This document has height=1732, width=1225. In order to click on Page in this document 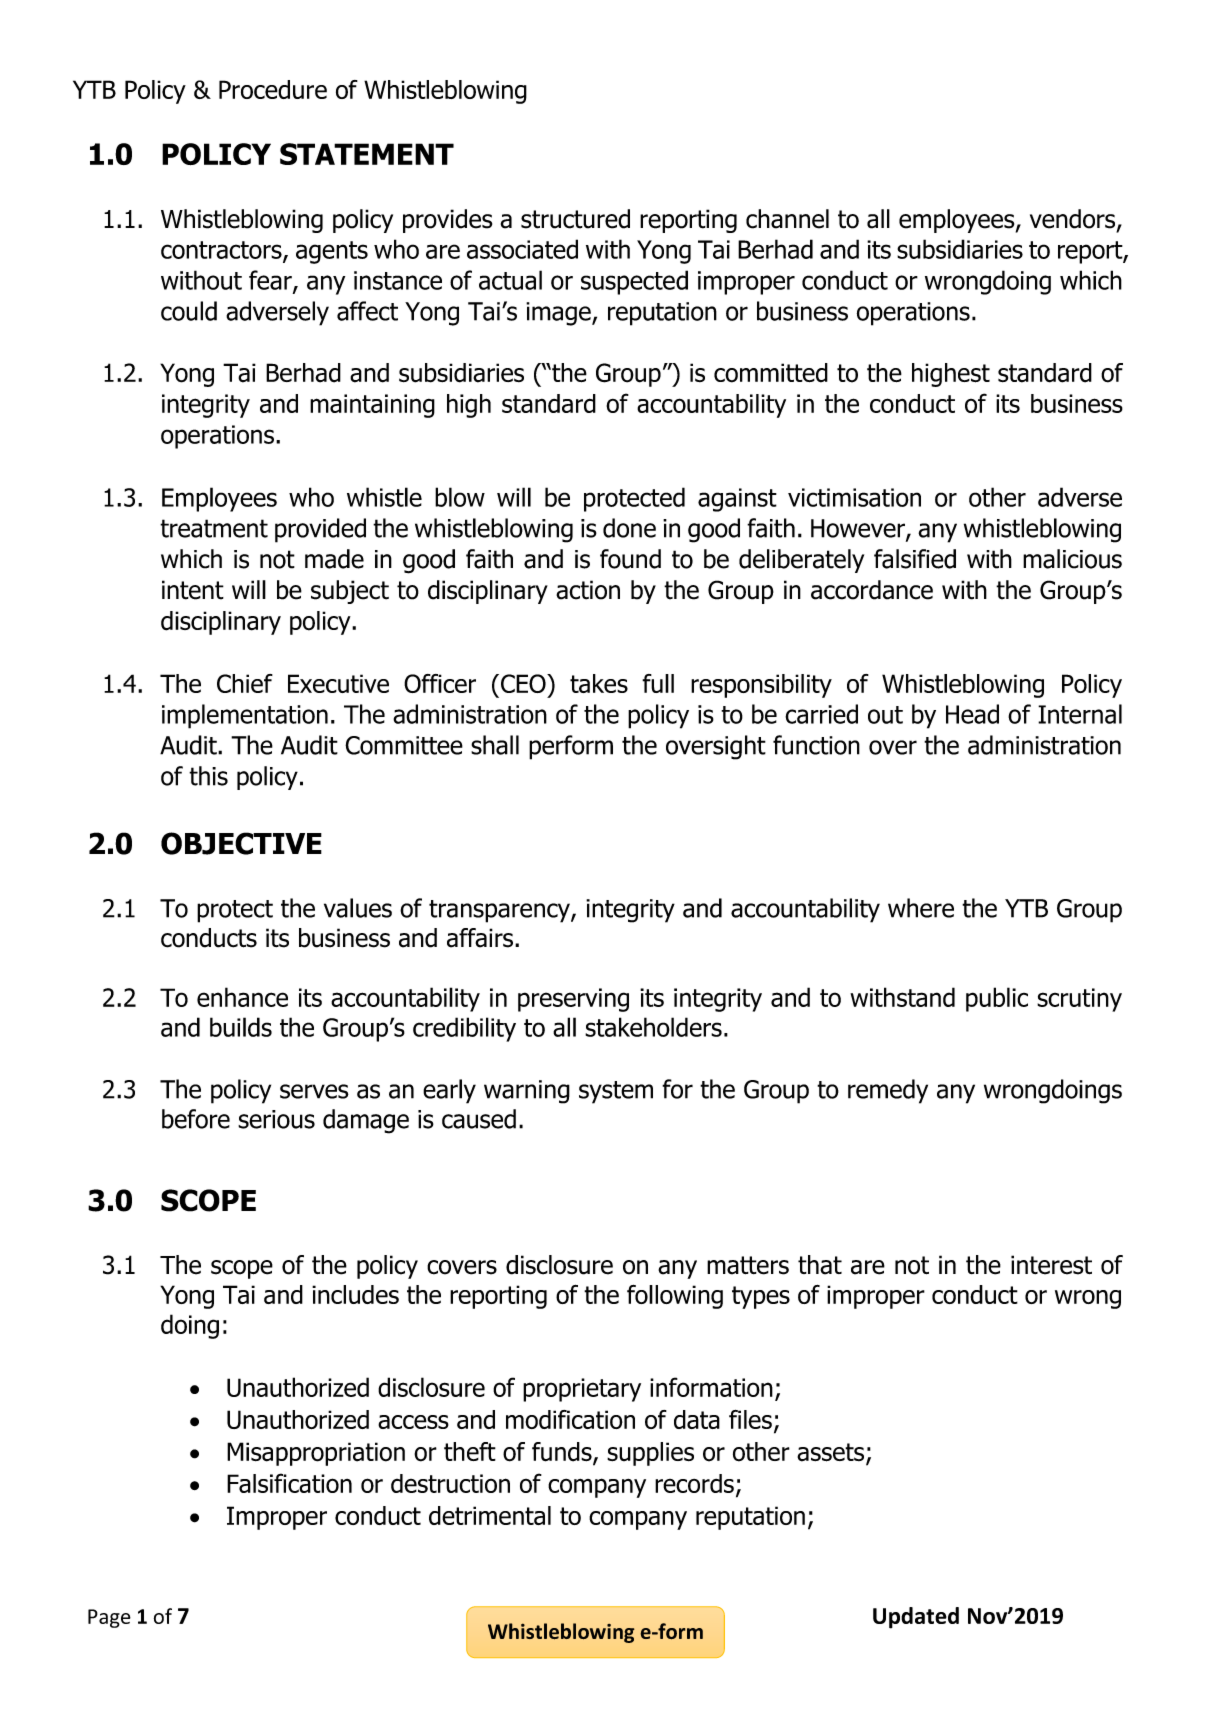, I will do `click(109, 1618)`.
